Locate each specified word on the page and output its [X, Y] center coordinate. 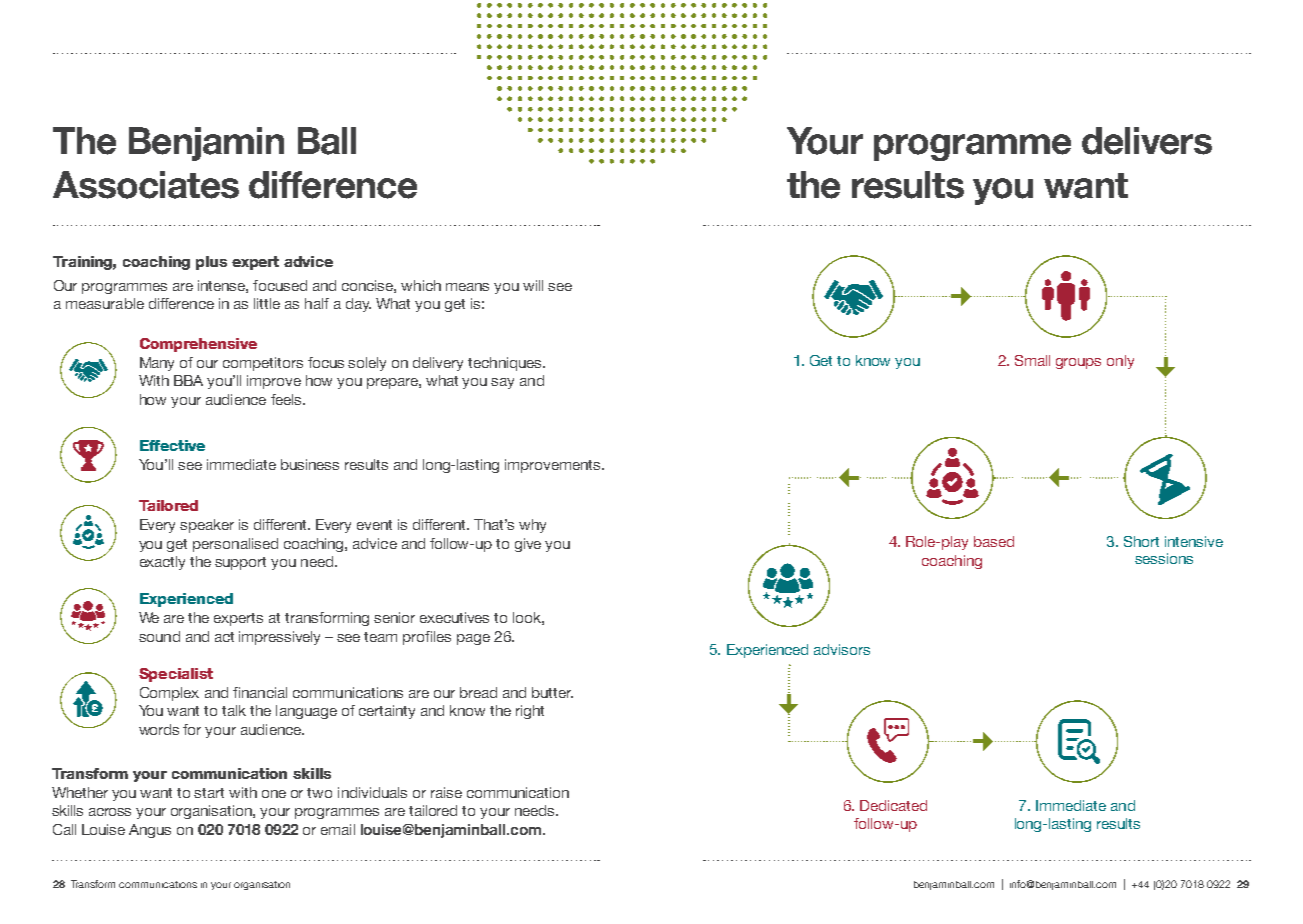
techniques [506, 364]
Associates [146, 185]
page [473, 639]
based [994, 541]
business [310, 464]
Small [1032, 360]
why [532, 526]
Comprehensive [198, 345]
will [533, 285]
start [209, 793]
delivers [1147, 141]
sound [159, 636]
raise [446, 792]
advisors [842, 649]
